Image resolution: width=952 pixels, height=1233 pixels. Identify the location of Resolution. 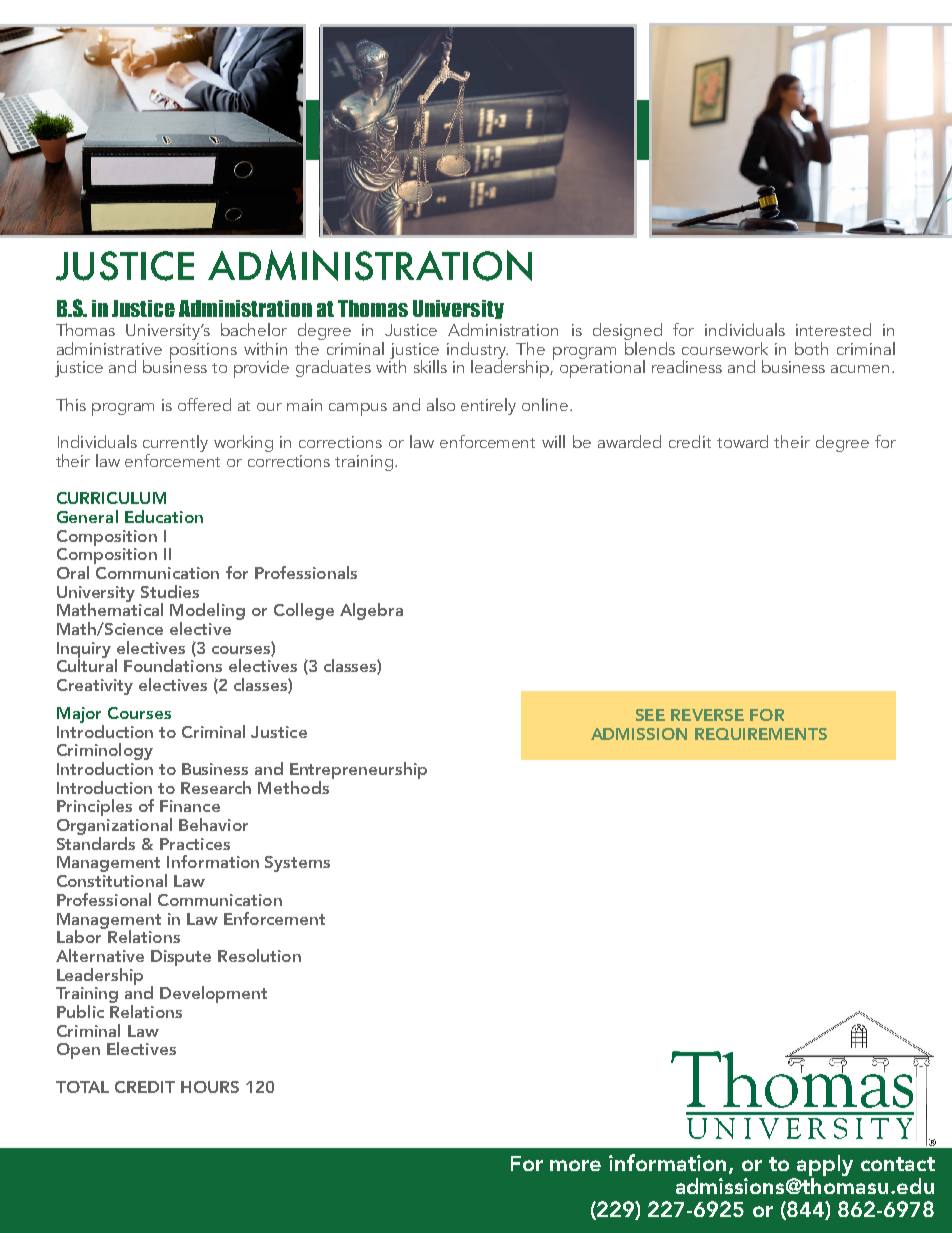
(259, 955).
